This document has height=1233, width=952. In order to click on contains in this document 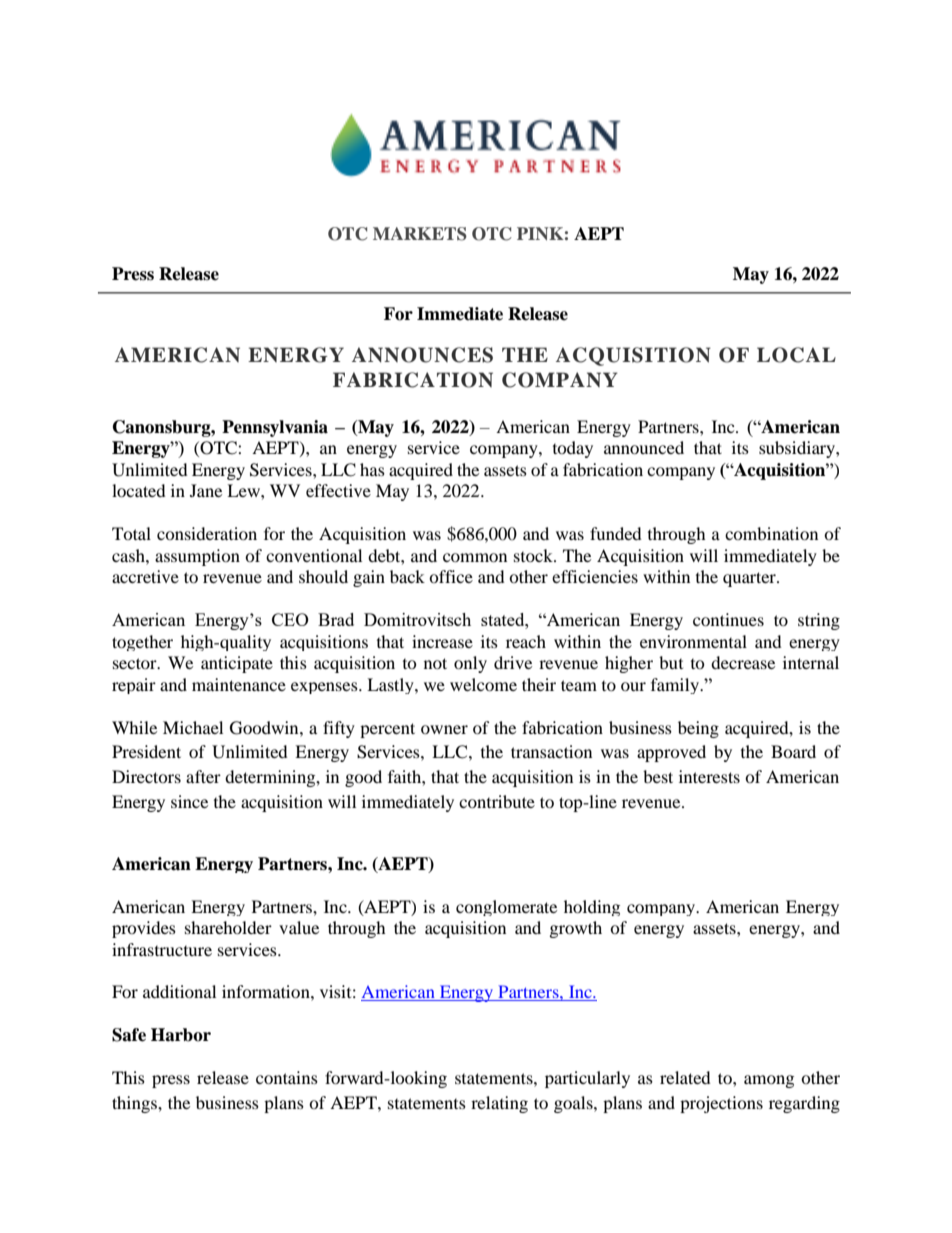, I will do `click(287, 1077)`.
